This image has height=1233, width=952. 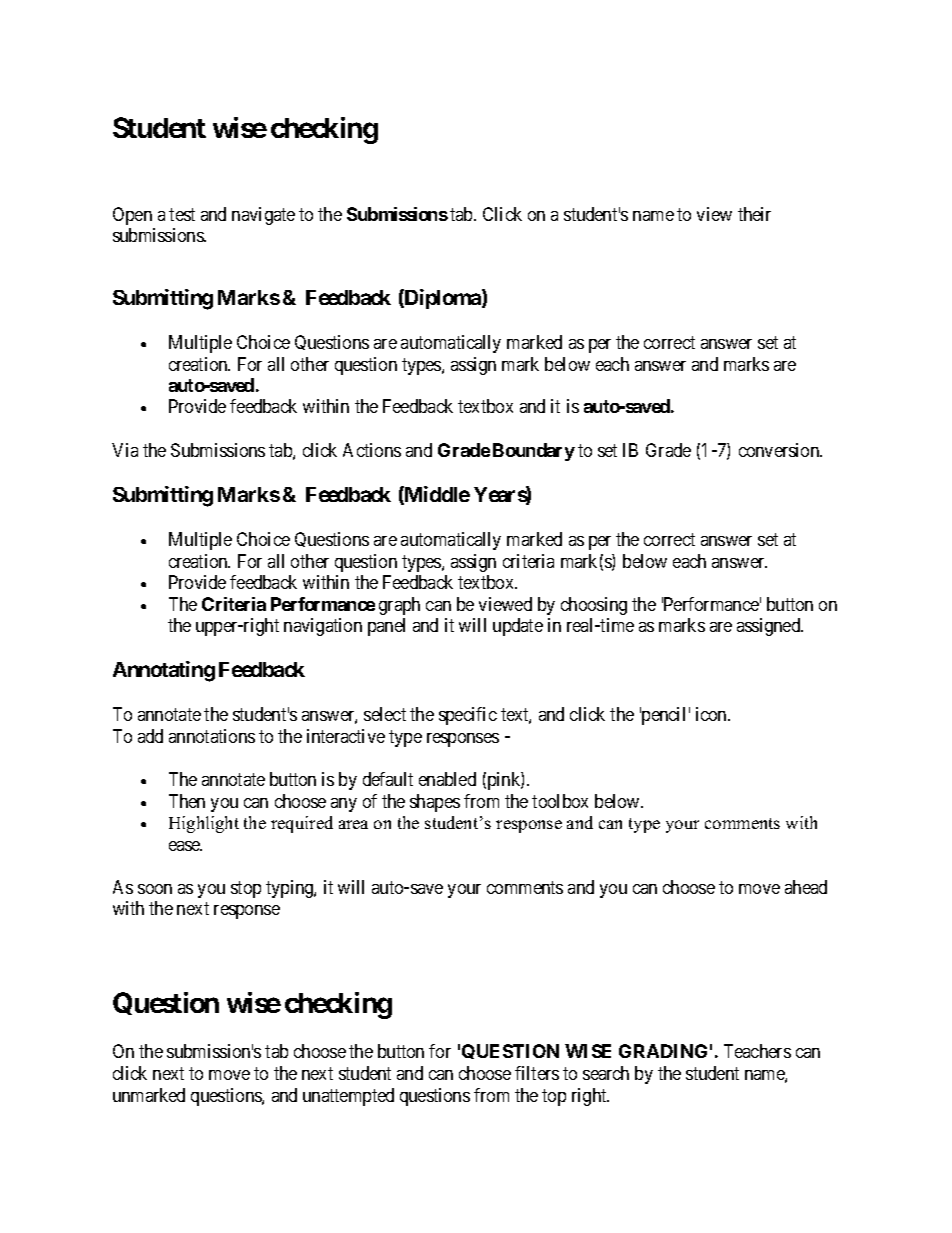 I want to click on Boundary, so click(x=534, y=452).
